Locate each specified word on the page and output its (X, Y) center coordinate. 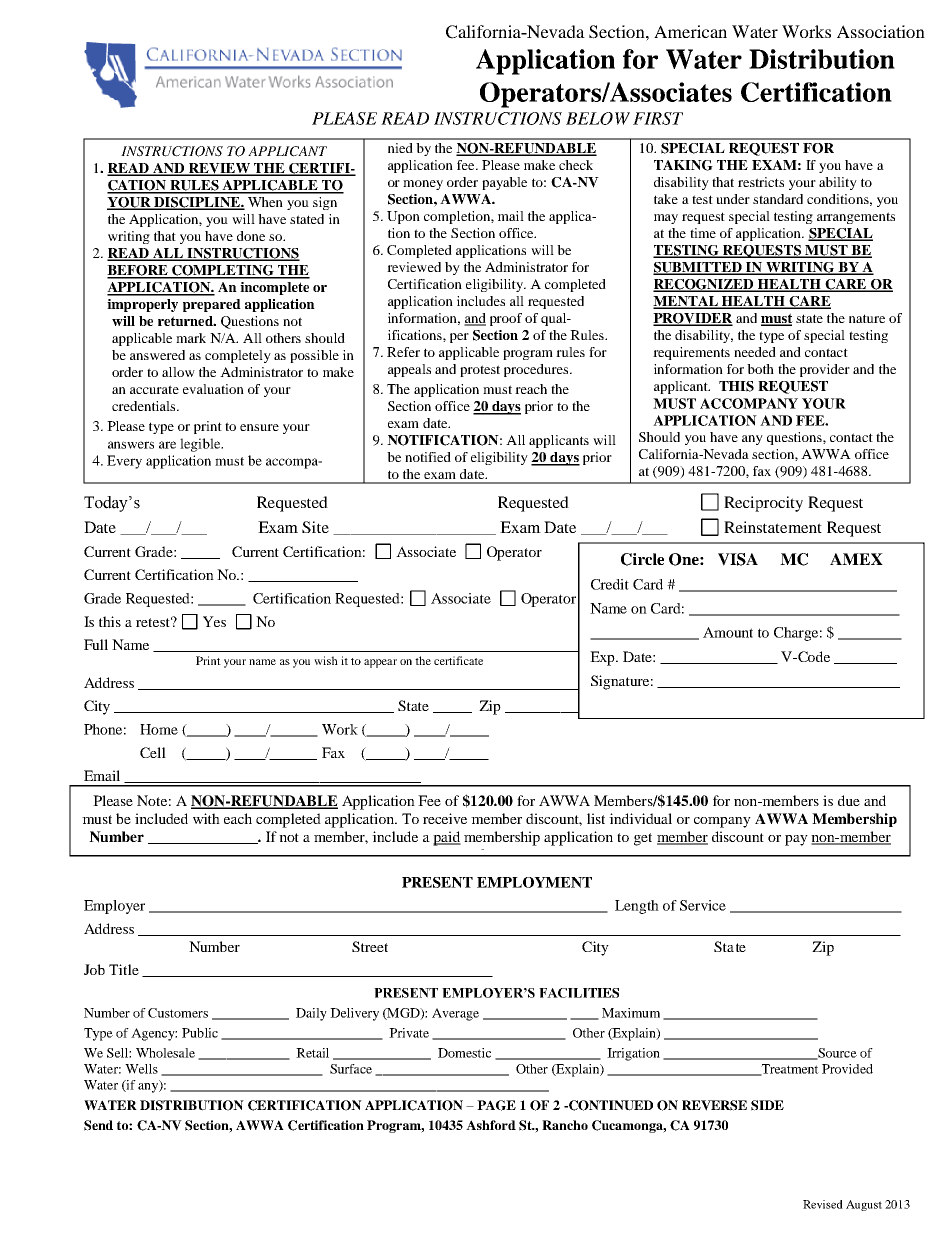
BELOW (598, 118)
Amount (728, 632)
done (251, 236)
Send (98, 1125)
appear (380, 663)
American (690, 31)
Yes (214, 621)
